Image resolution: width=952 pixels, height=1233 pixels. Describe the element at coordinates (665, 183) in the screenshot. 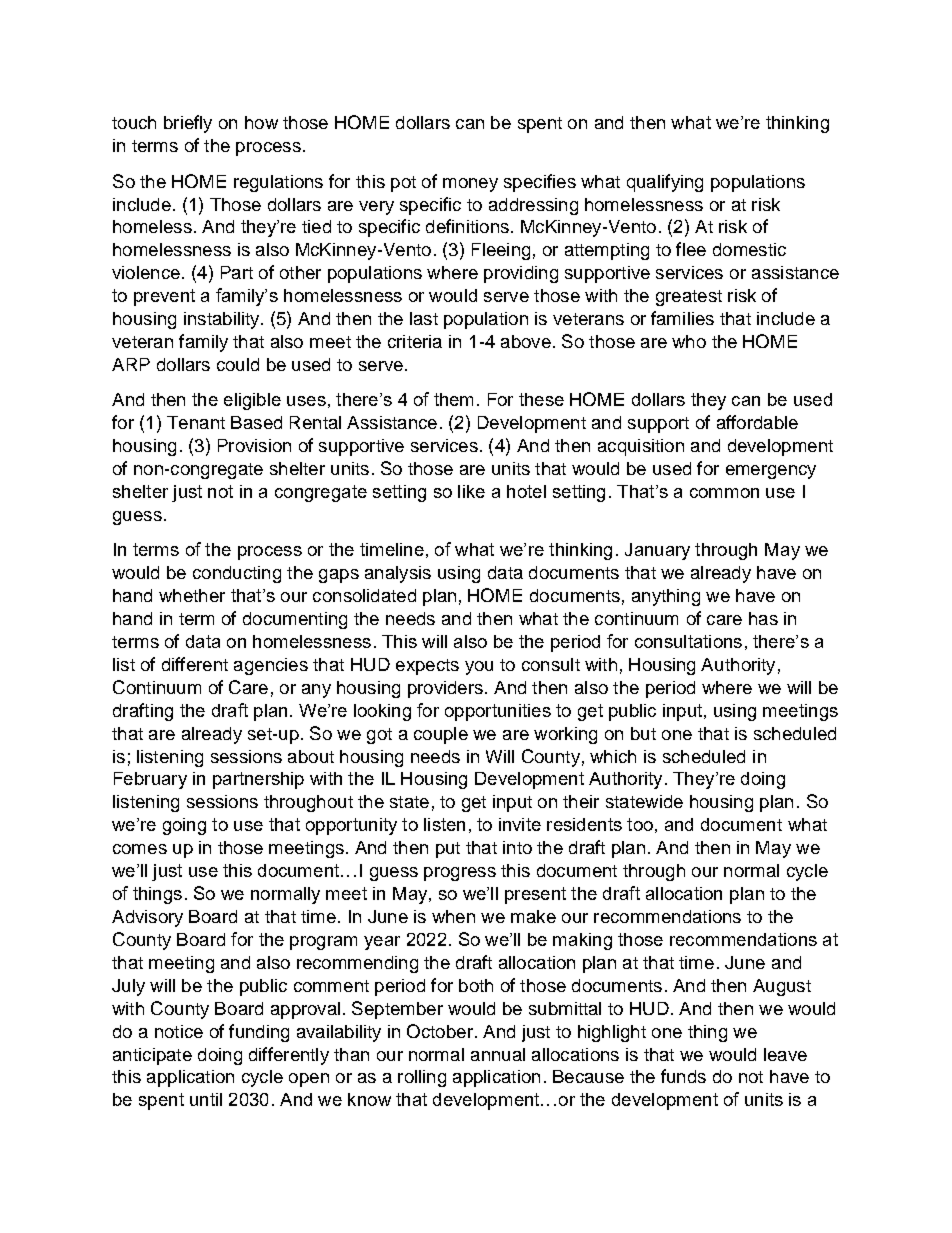

I see `qualifying` at that location.
